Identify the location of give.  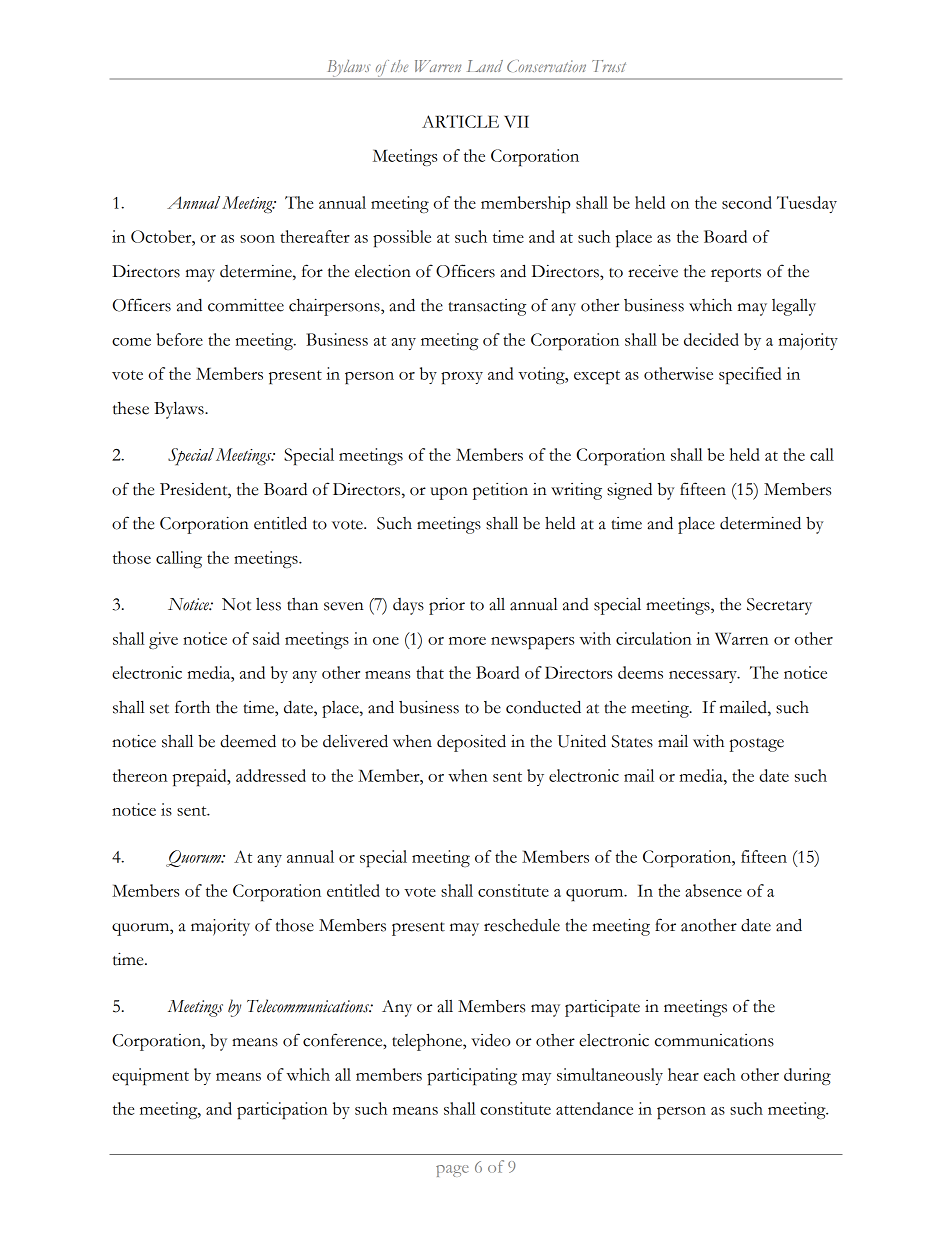
(163, 640).
